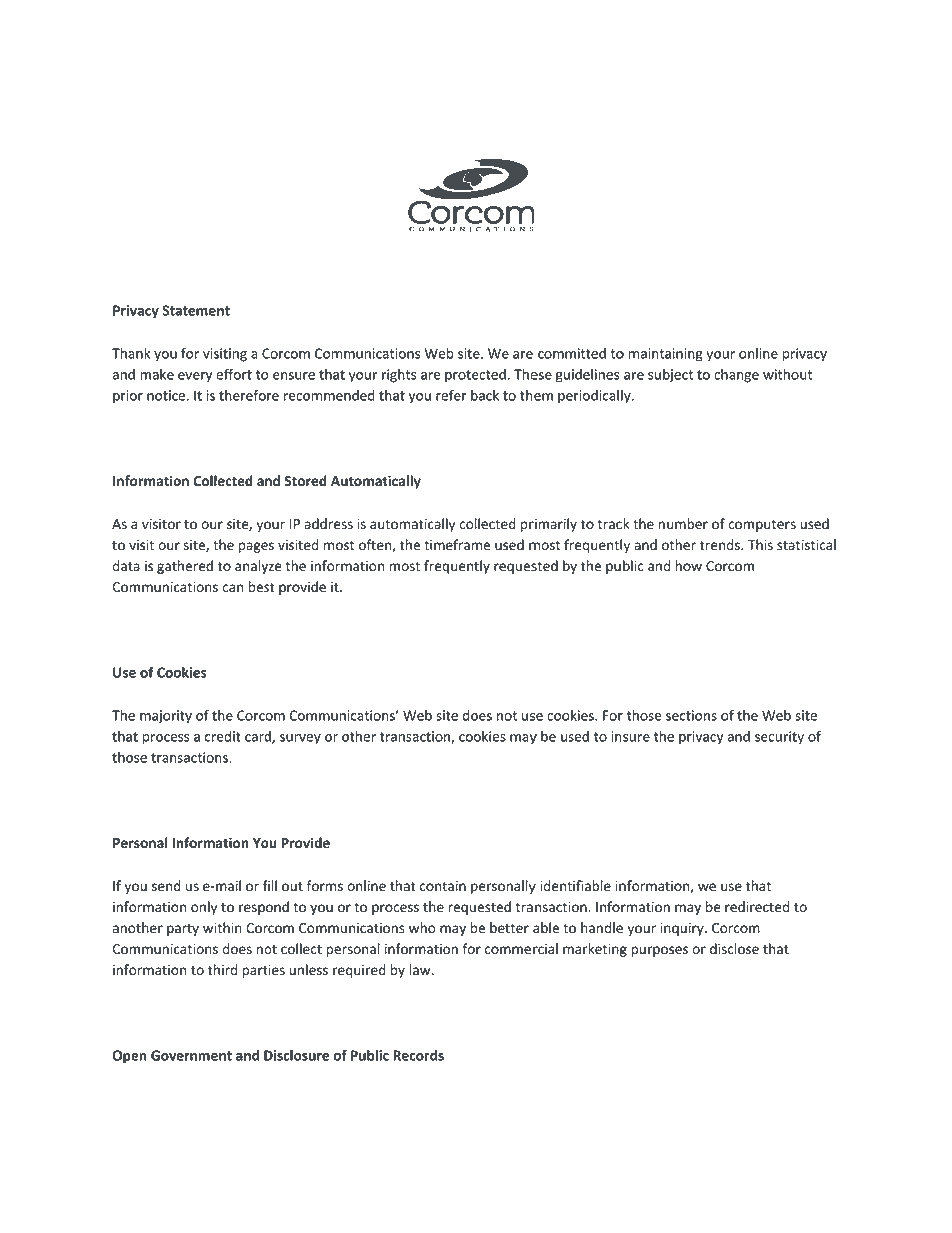  What do you see at coordinates (129, 1057) in the screenshot?
I see `Open` at bounding box center [129, 1057].
